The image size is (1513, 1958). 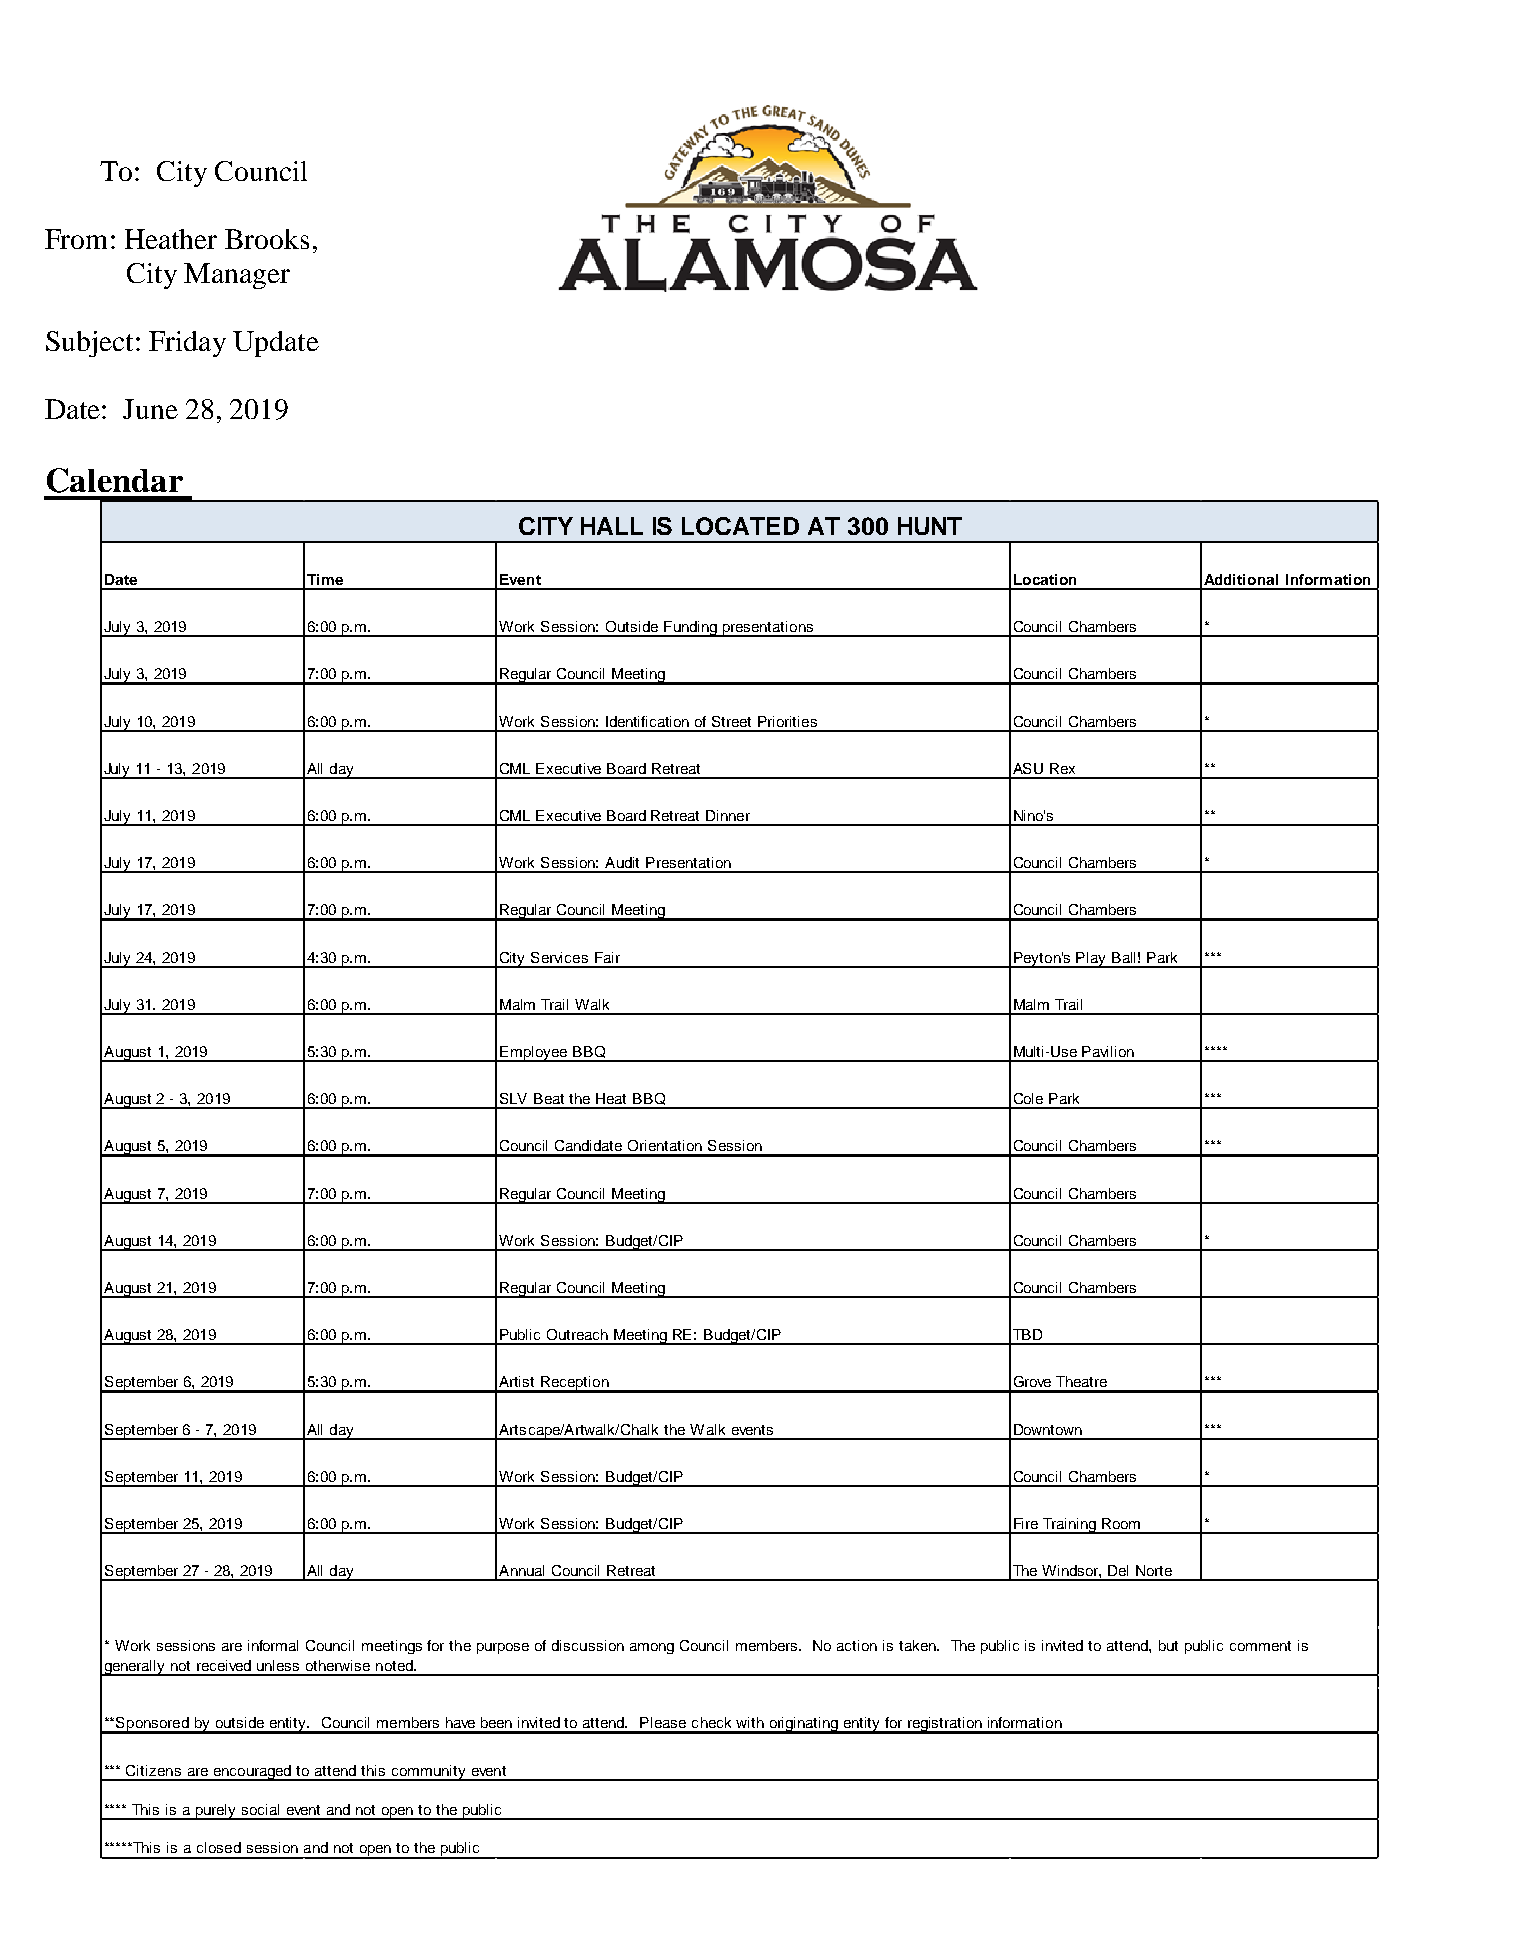 What do you see at coordinates (534, 1054) in the page?
I see `Employee` at bounding box center [534, 1054].
